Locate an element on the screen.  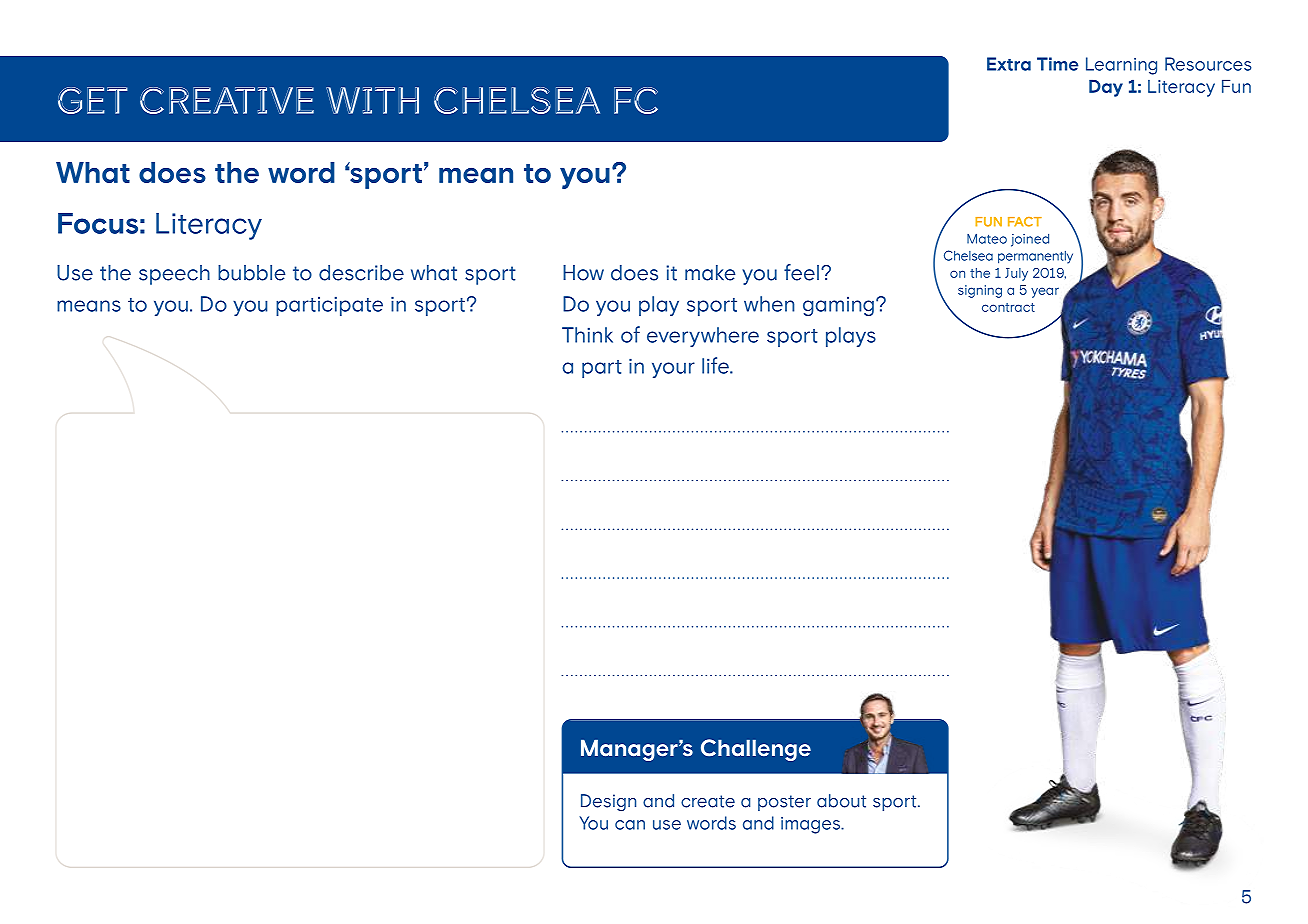
your is located at coordinates (673, 370).
